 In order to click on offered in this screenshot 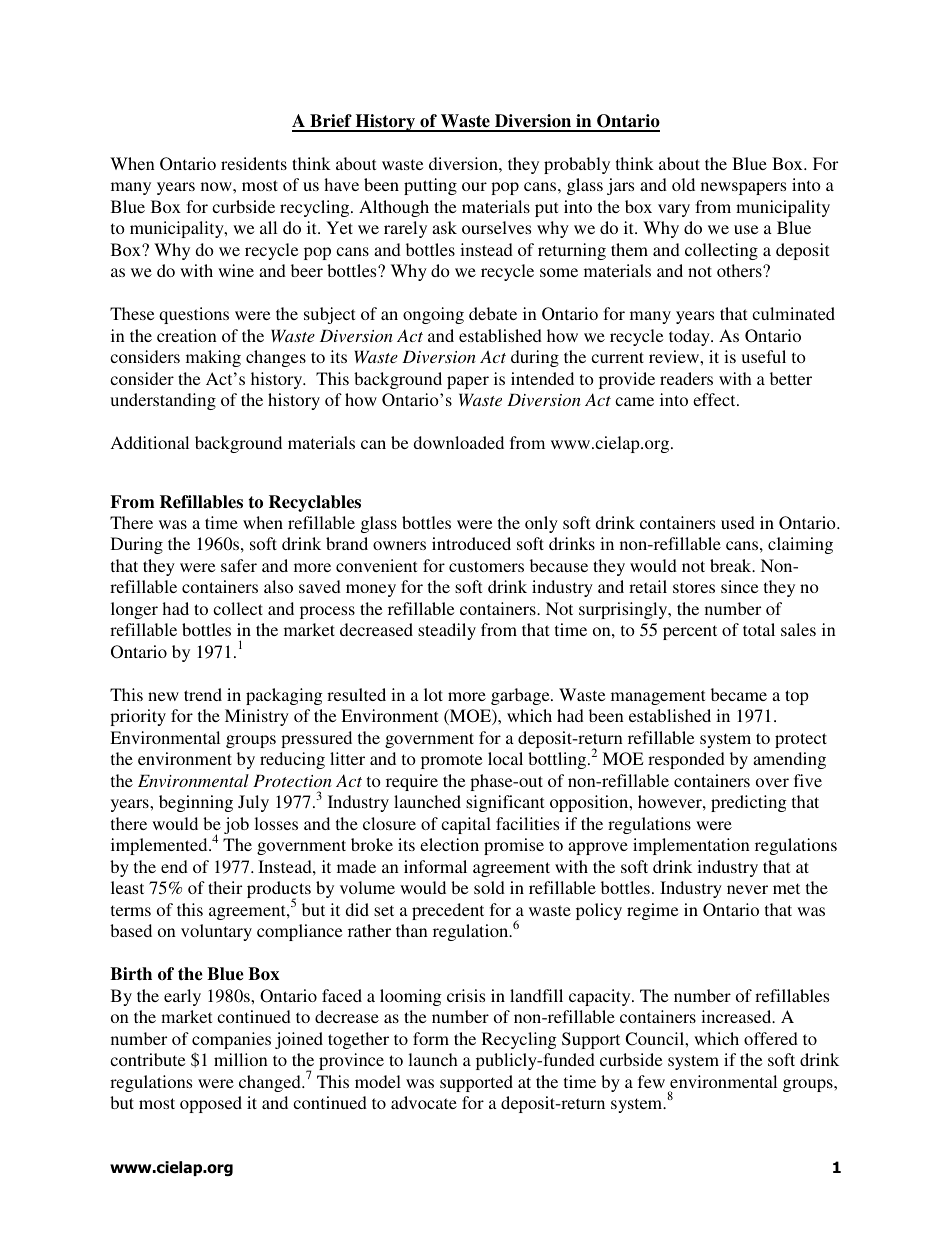, I will do `click(771, 1038)`.
